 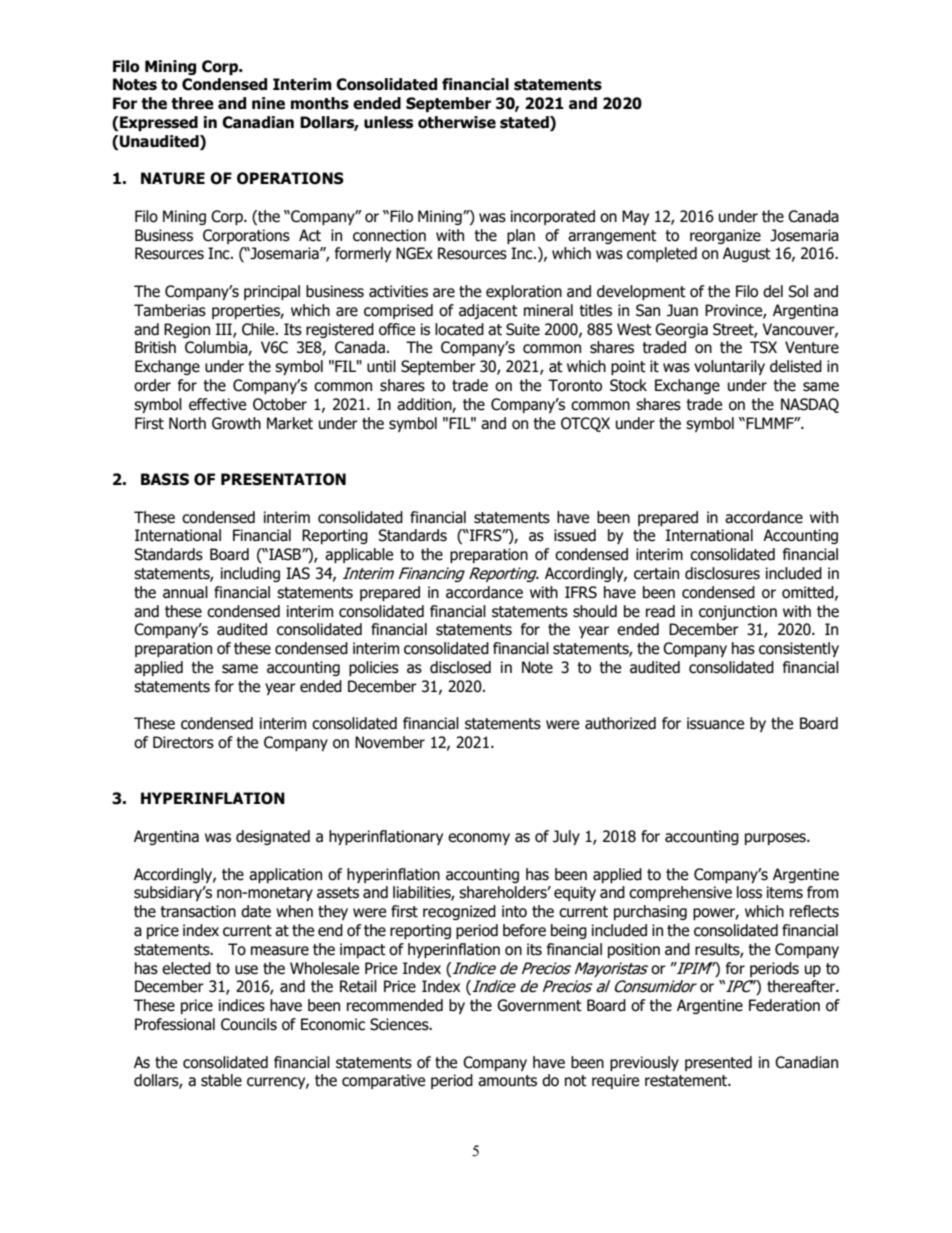 I want to click on otherwise, so click(x=457, y=122).
